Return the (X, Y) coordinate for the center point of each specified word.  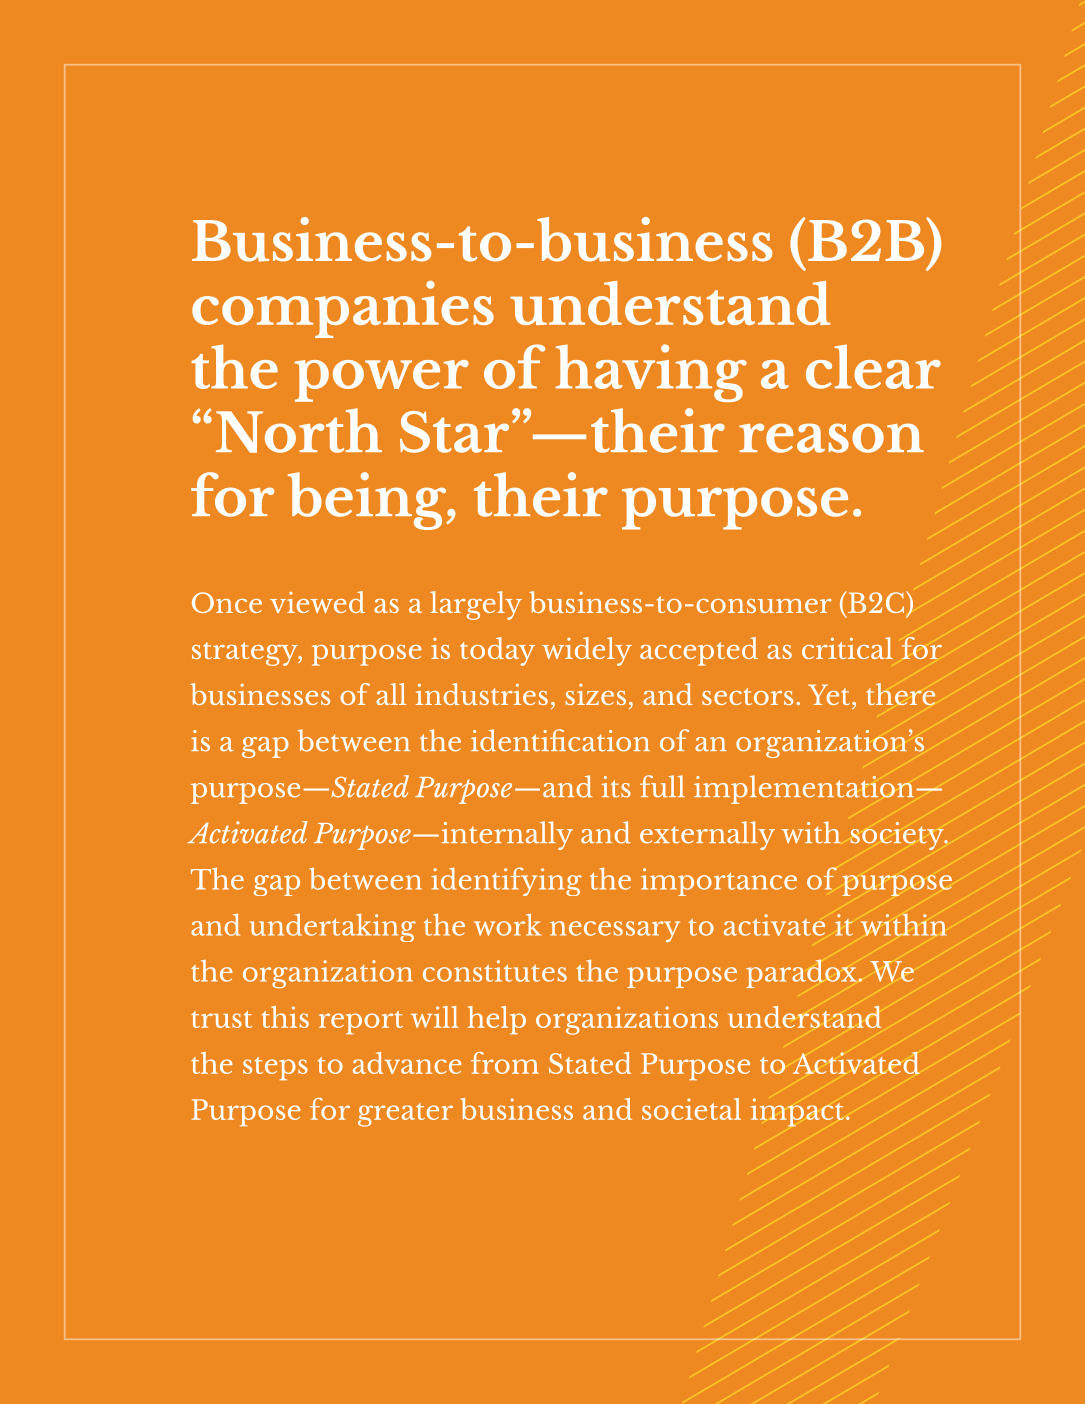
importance (719, 882)
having (651, 373)
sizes (596, 694)
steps (275, 1068)
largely (476, 605)
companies (343, 309)
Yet (830, 694)
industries (482, 694)
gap (277, 885)
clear (873, 366)
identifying (506, 881)
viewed (317, 602)
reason (831, 438)
